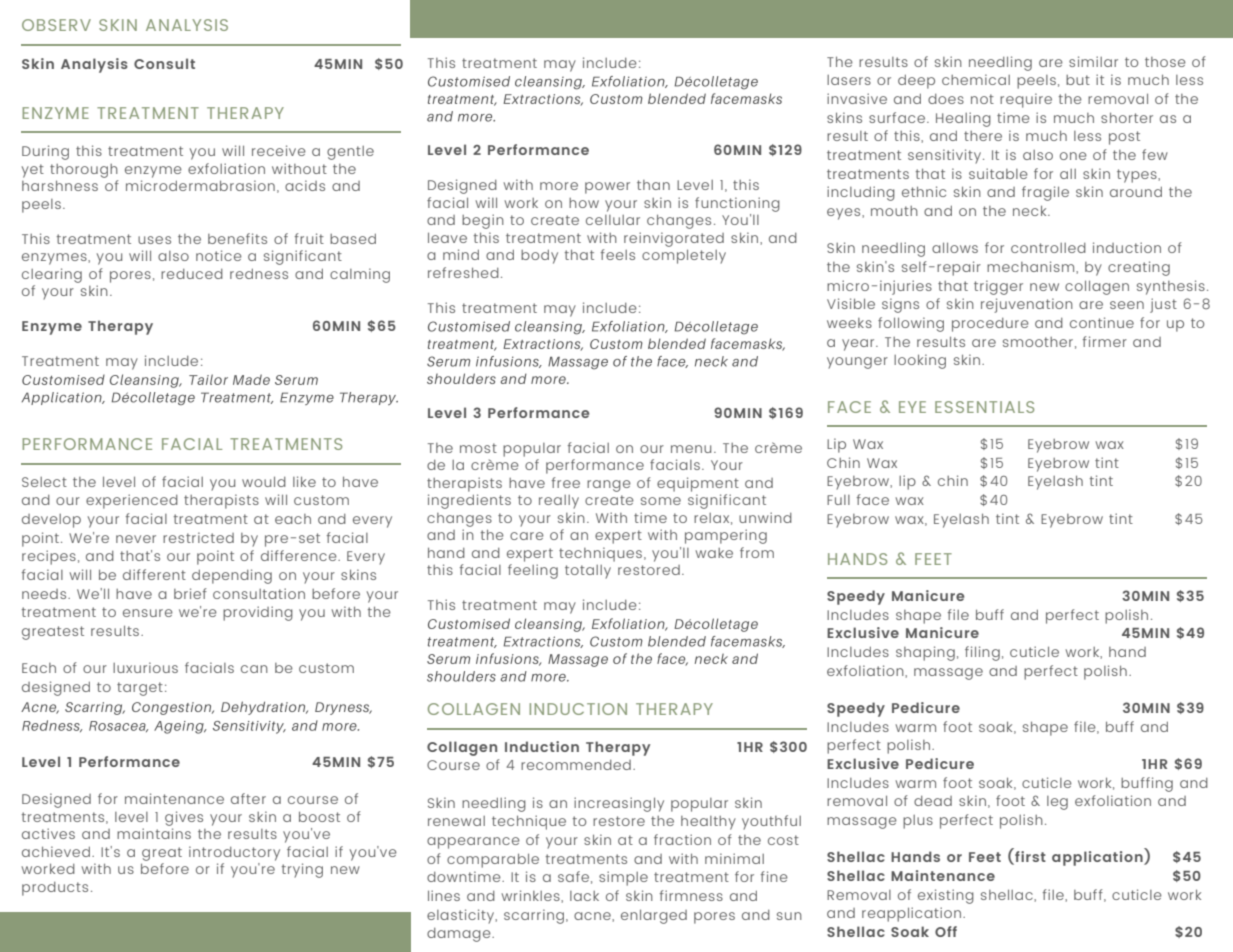  What do you see at coordinates (55, 889) in the image?
I see `products` at bounding box center [55, 889].
